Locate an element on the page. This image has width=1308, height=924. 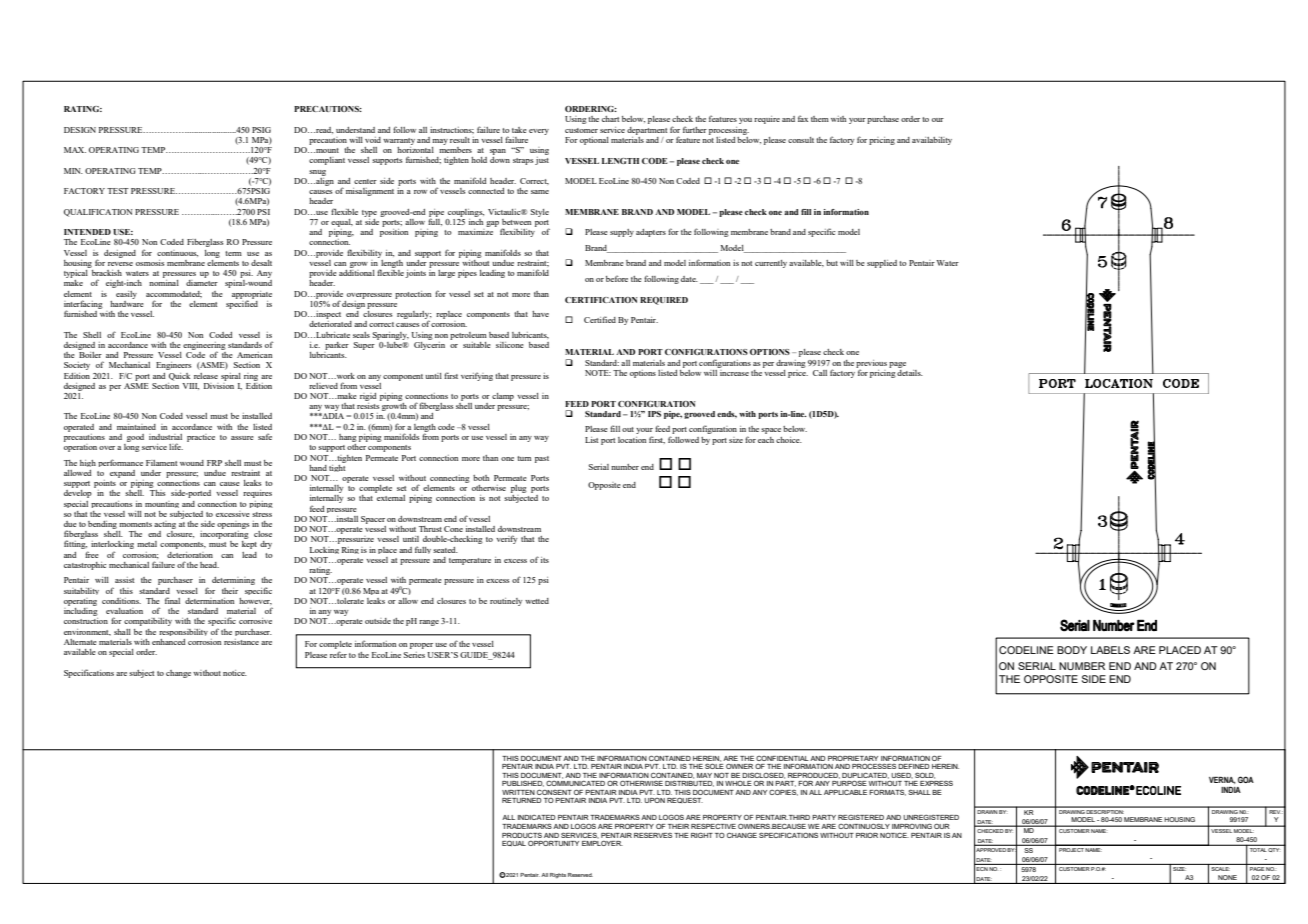
compliant is located at coordinates (327, 161).
